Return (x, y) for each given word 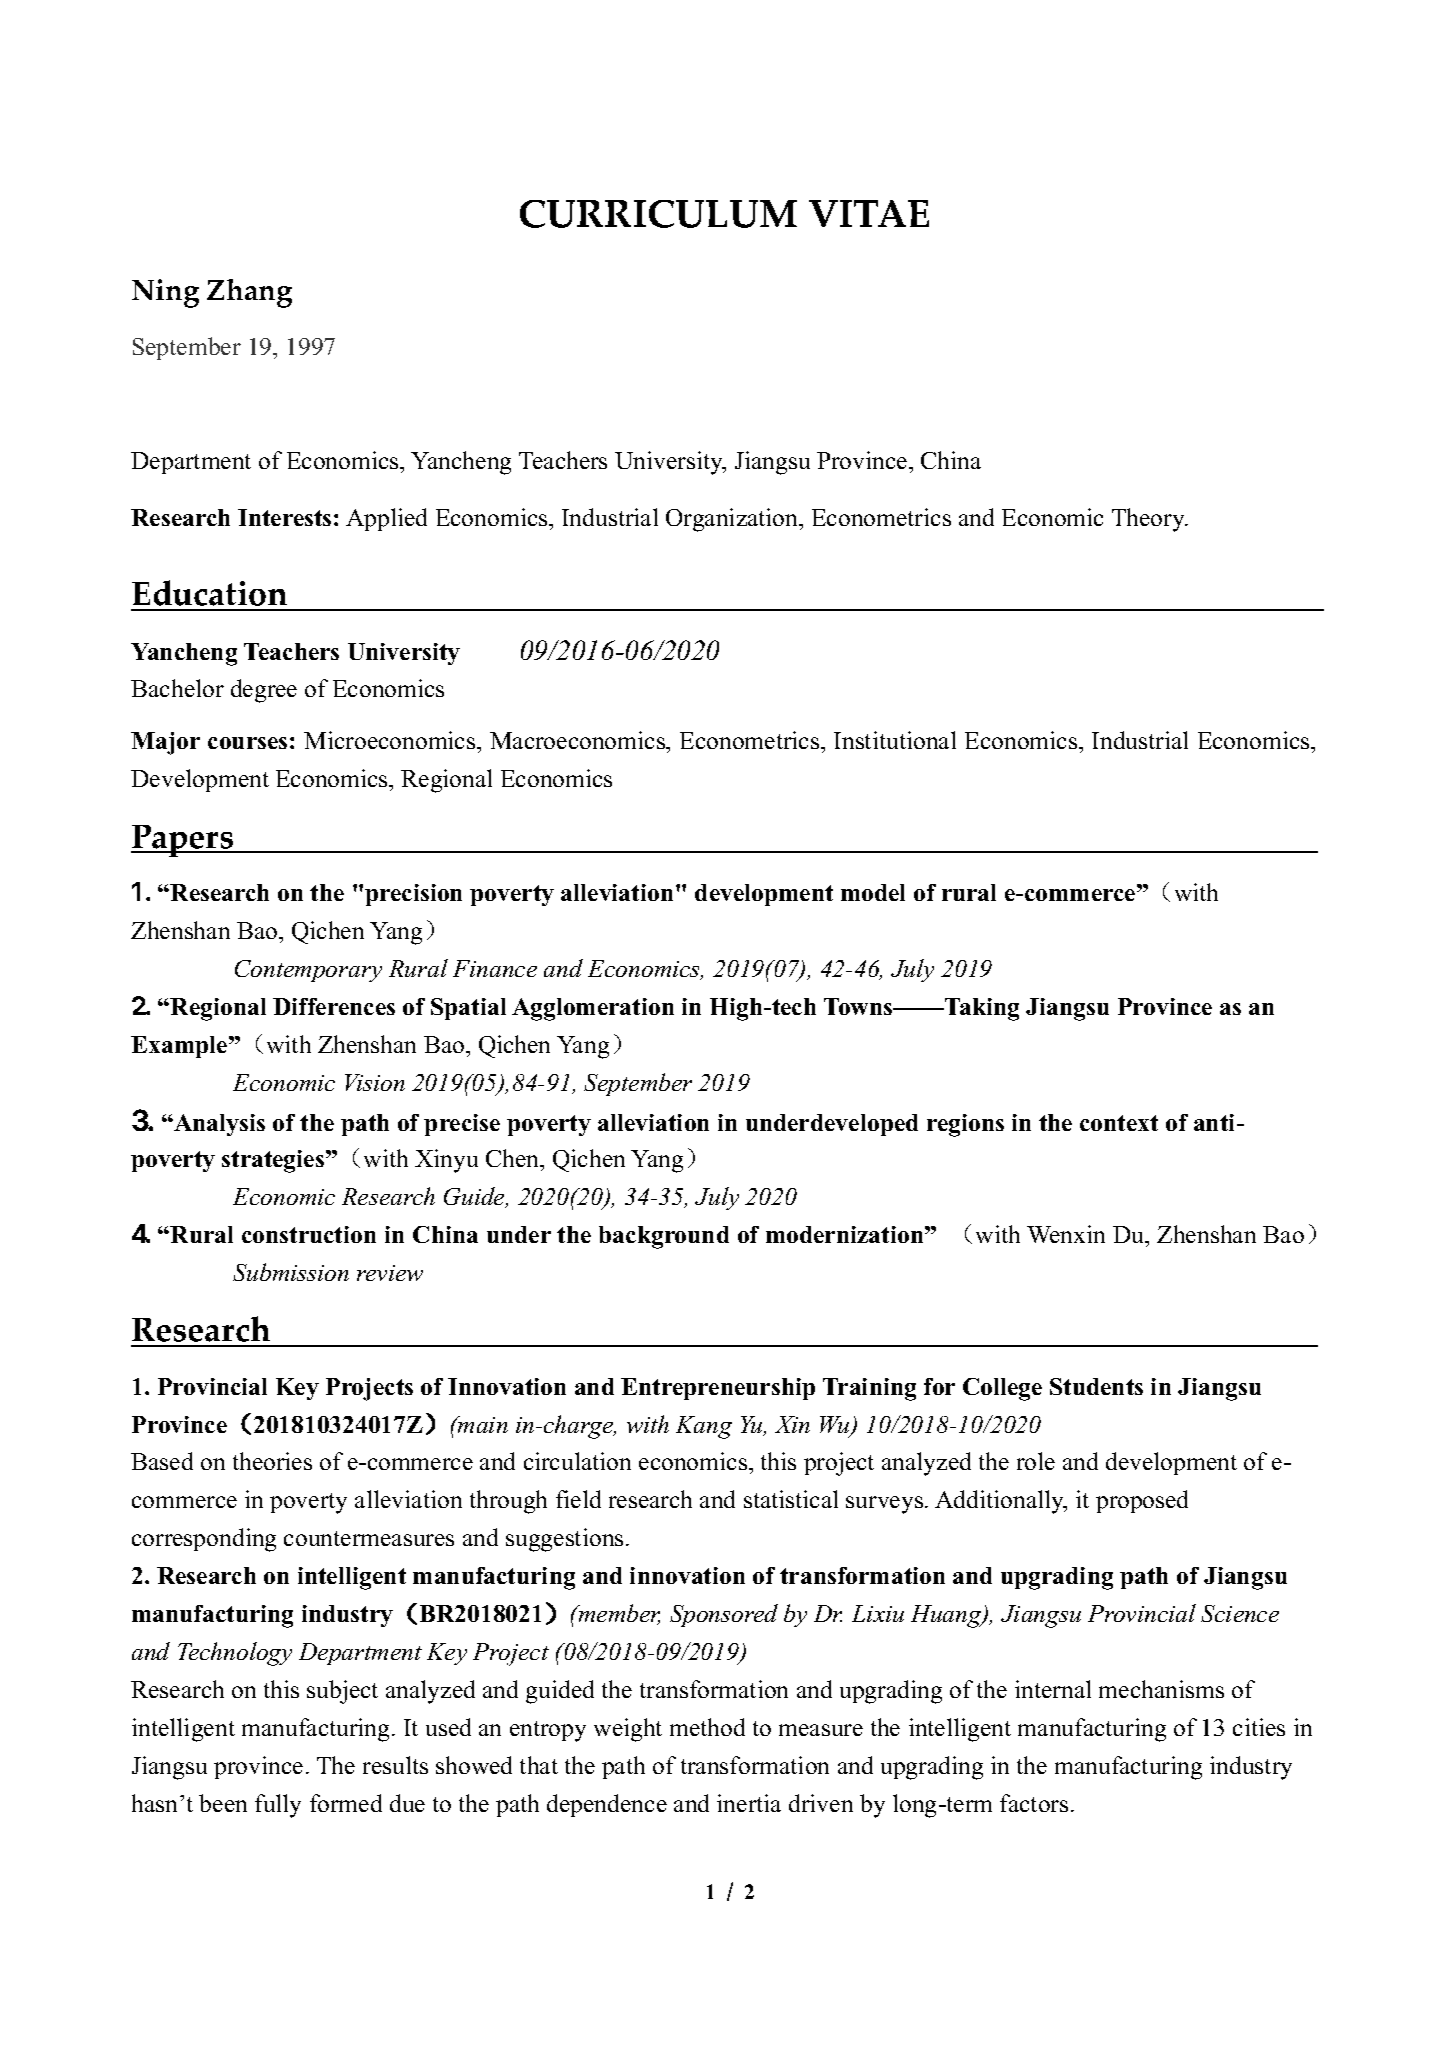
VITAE (869, 213)
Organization (733, 520)
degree (264, 691)
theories (272, 1461)
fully (278, 1806)
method (707, 1727)
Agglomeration (593, 1009)
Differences (334, 1006)
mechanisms (1161, 1689)
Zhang (249, 293)
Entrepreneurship (718, 1389)
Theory (1149, 520)
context (1119, 1123)
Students (1096, 1386)
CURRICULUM (658, 214)
